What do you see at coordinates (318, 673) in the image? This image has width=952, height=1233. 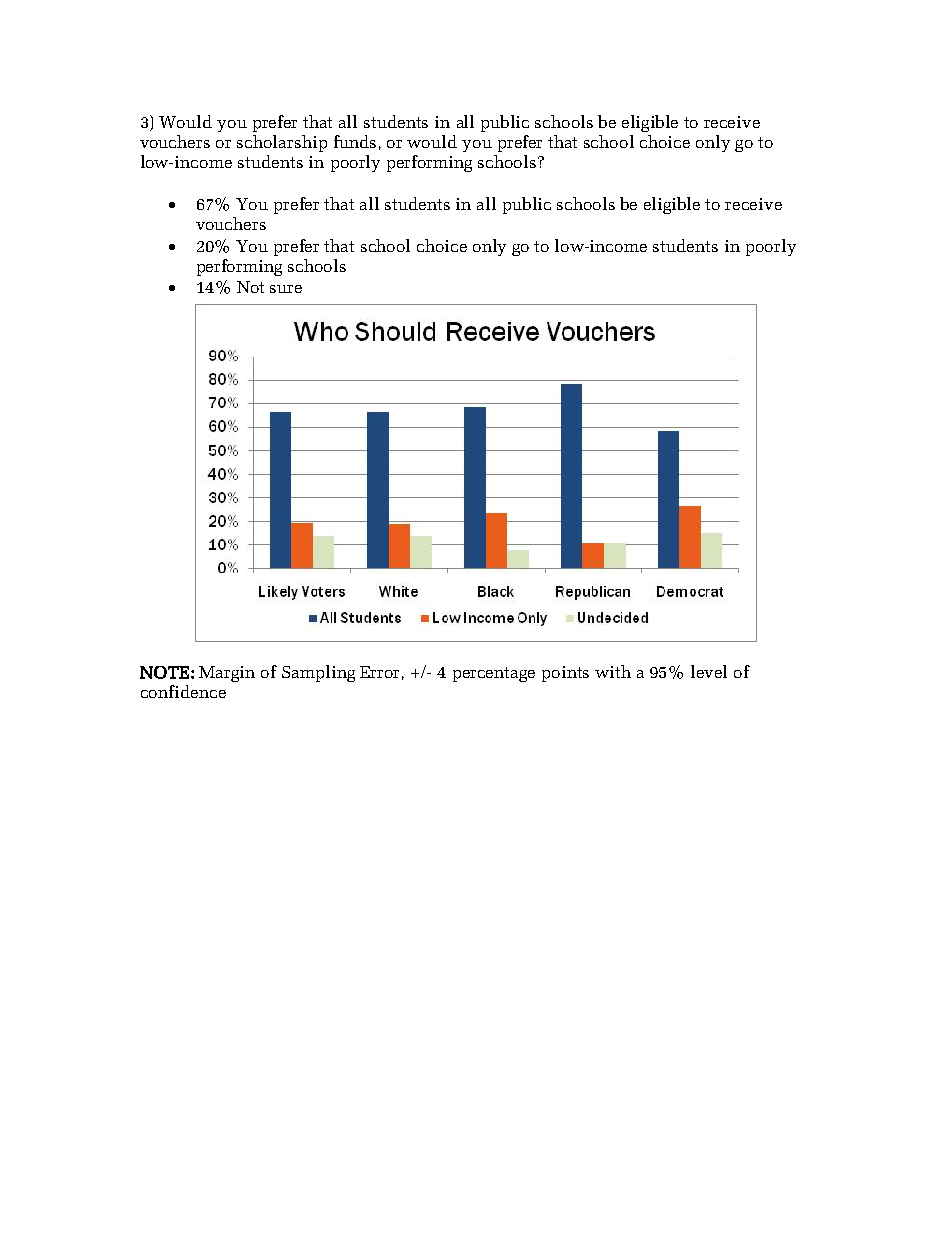 I see `Sampling` at bounding box center [318, 673].
